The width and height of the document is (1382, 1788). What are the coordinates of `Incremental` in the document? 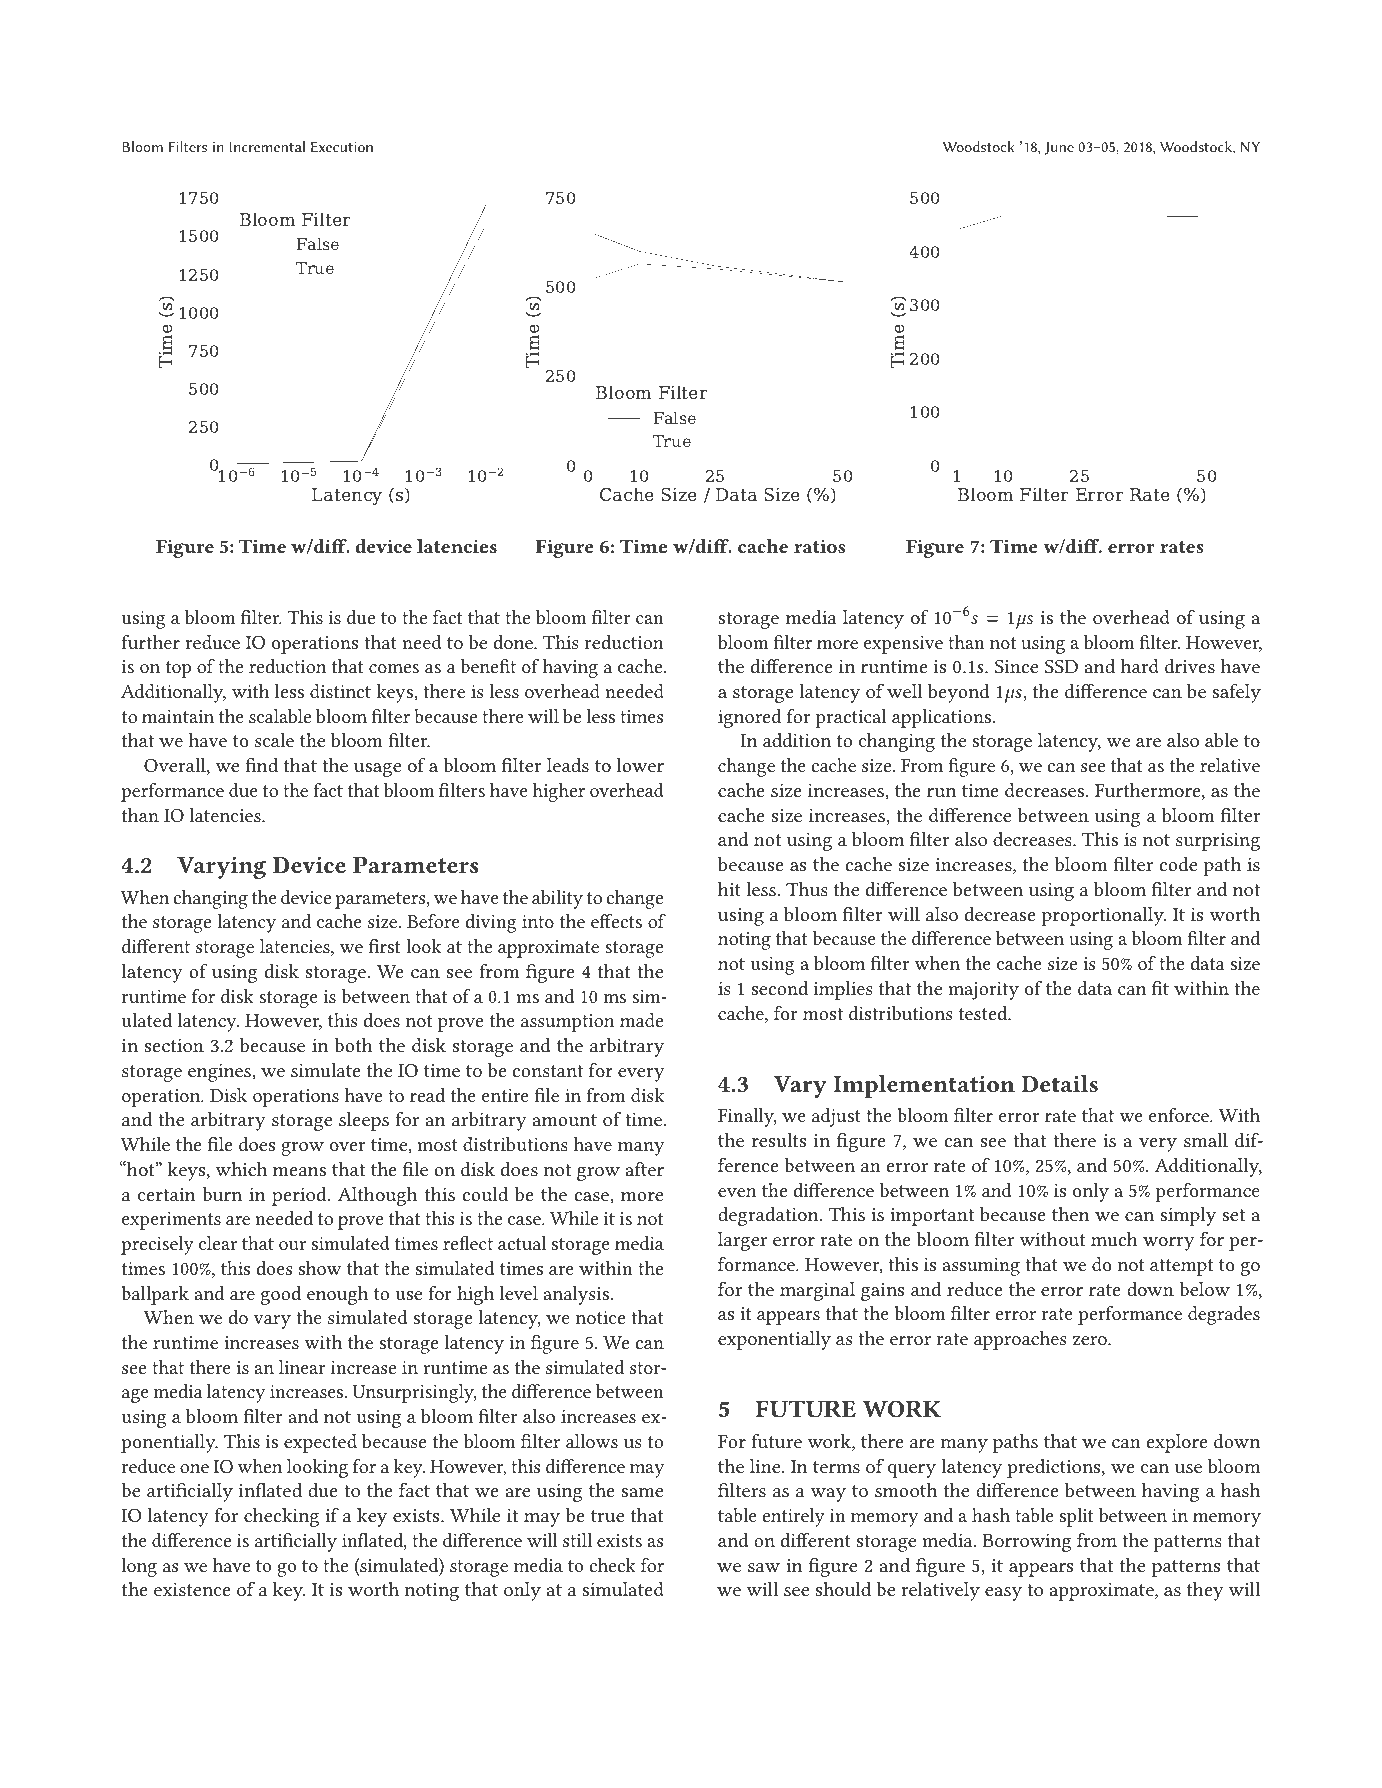 It's located at (267, 146).
